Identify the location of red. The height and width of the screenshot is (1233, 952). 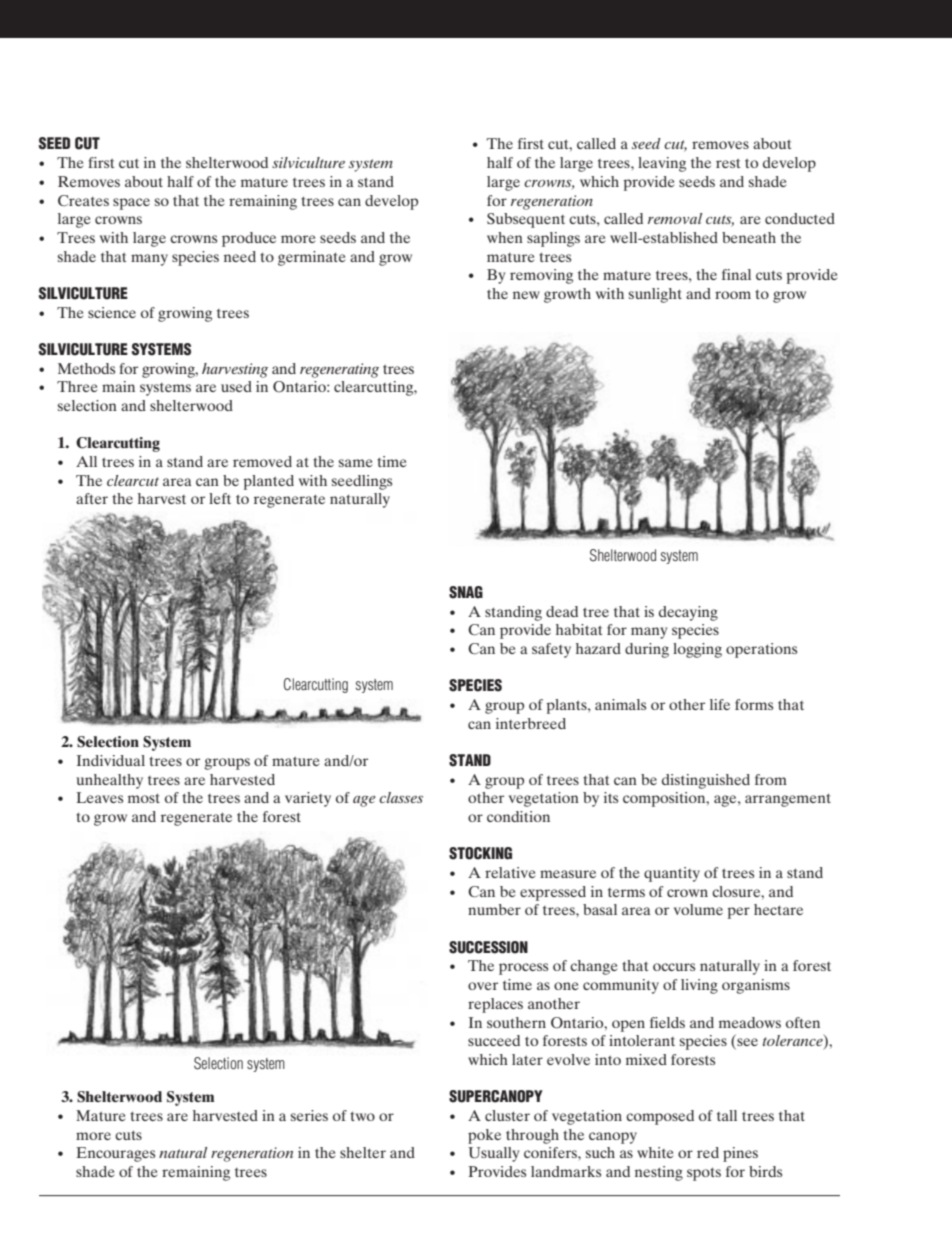
(708, 1152).
